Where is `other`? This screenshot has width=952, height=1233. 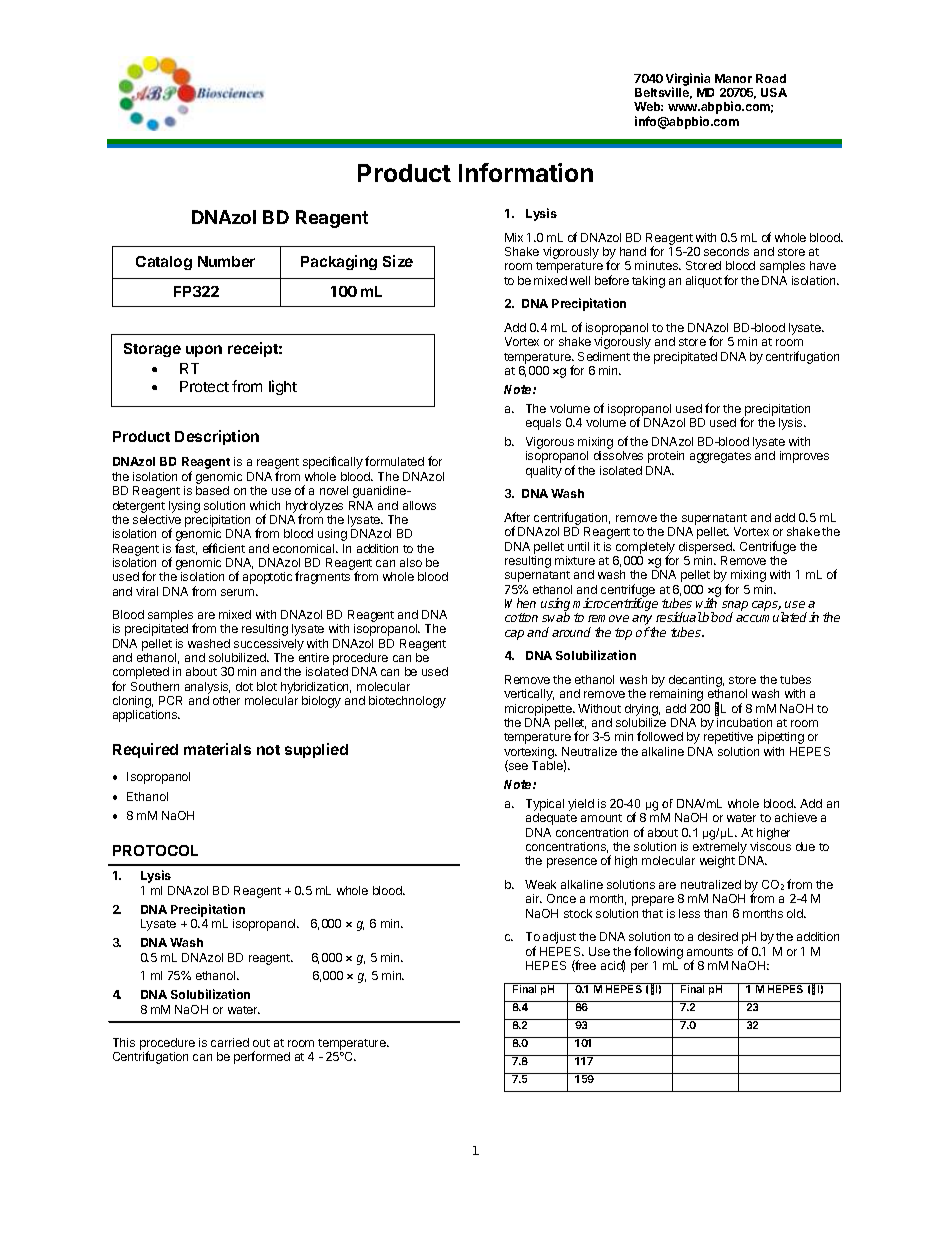
other is located at coordinates (226, 700).
